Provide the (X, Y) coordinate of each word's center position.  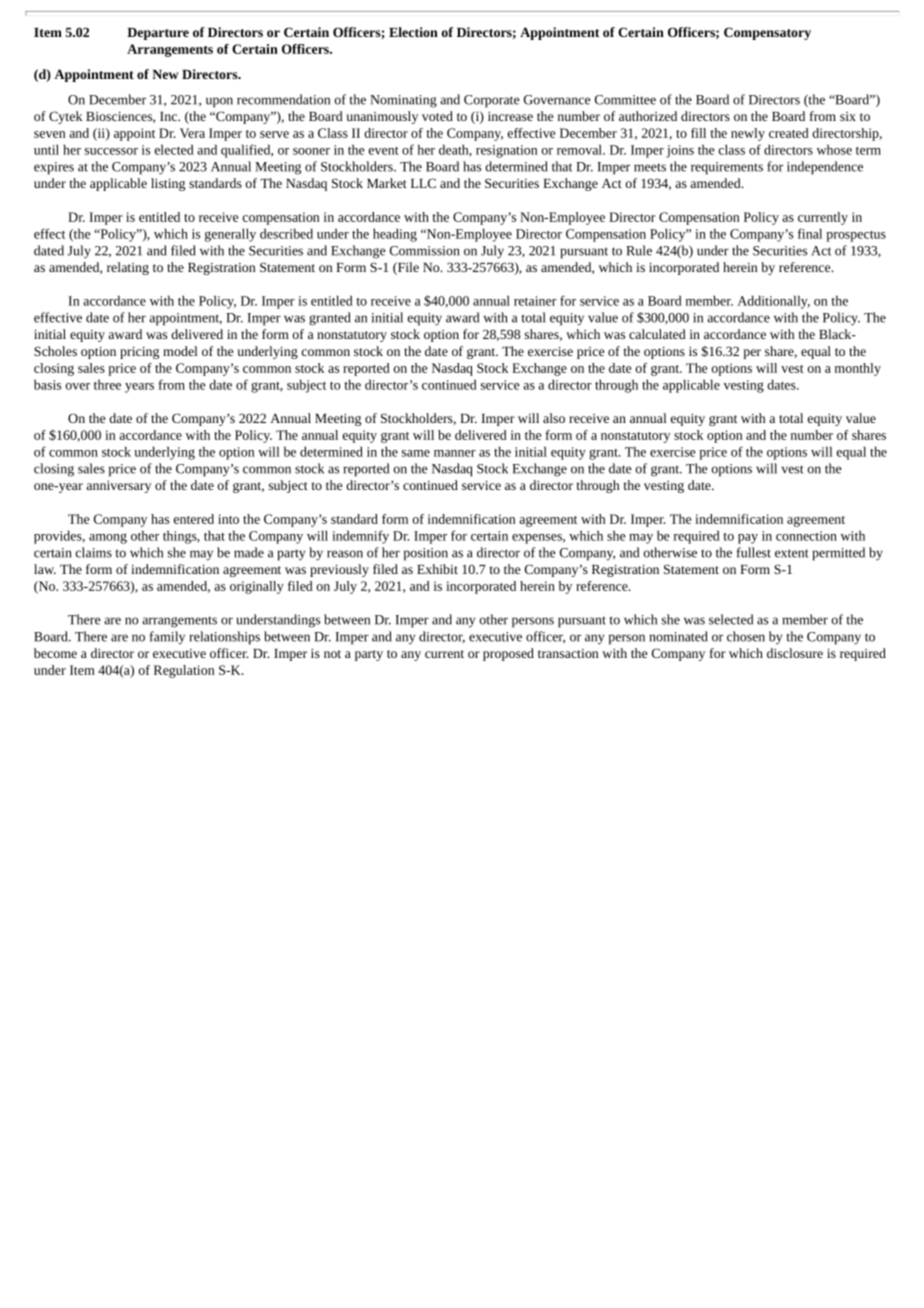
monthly (858, 369)
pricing (139, 353)
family (167, 638)
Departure (158, 34)
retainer (535, 301)
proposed (508, 654)
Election (413, 32)
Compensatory (767, 33)
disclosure (795, 653)
